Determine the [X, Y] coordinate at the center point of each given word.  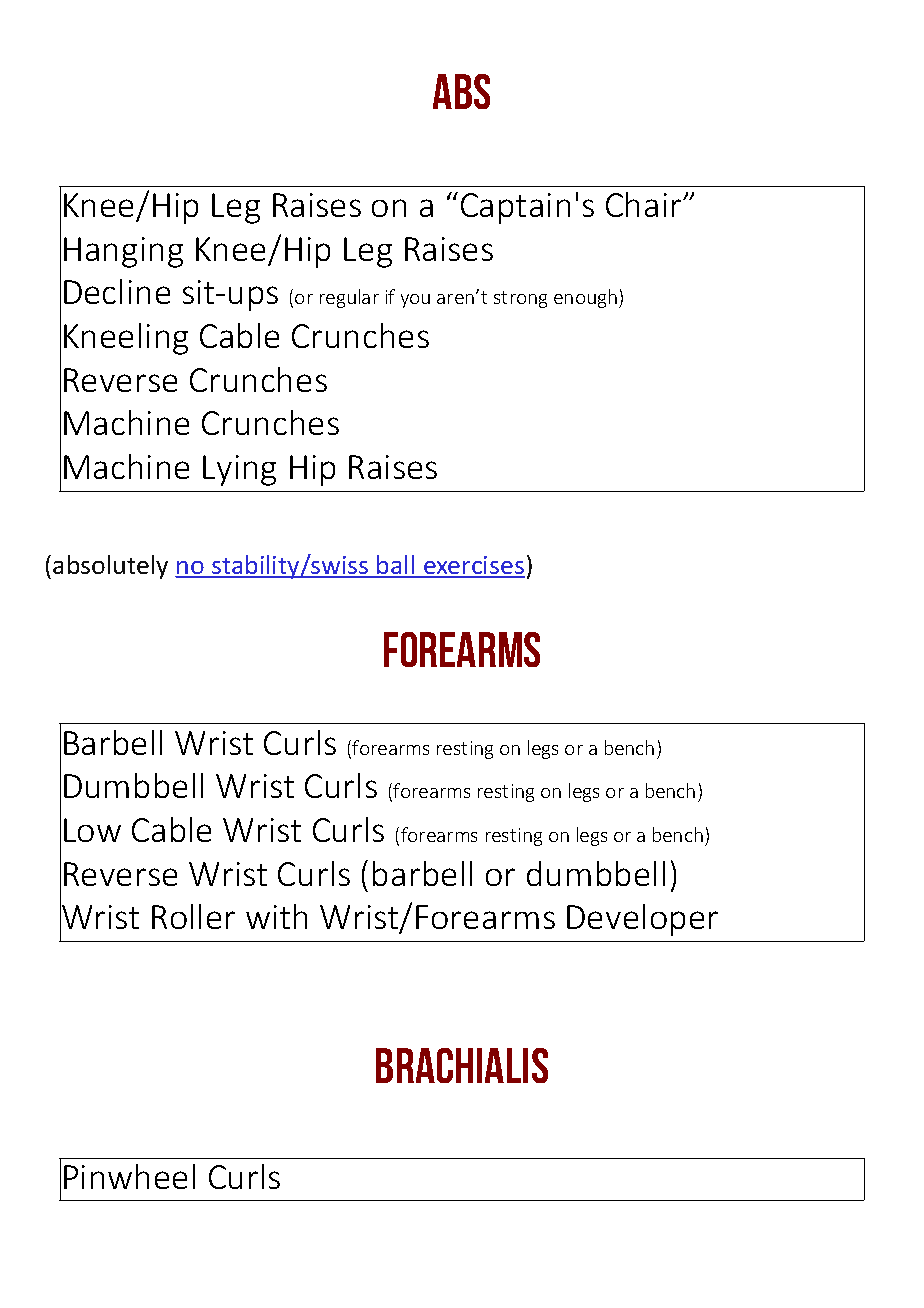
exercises [473, 566]
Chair [645, 204]
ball [396, 566]
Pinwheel [129, 1176]
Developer [642, 920]
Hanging [123, 252]
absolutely [110, 567]
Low [92, 830]
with [276, 916]
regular [349, 298]
